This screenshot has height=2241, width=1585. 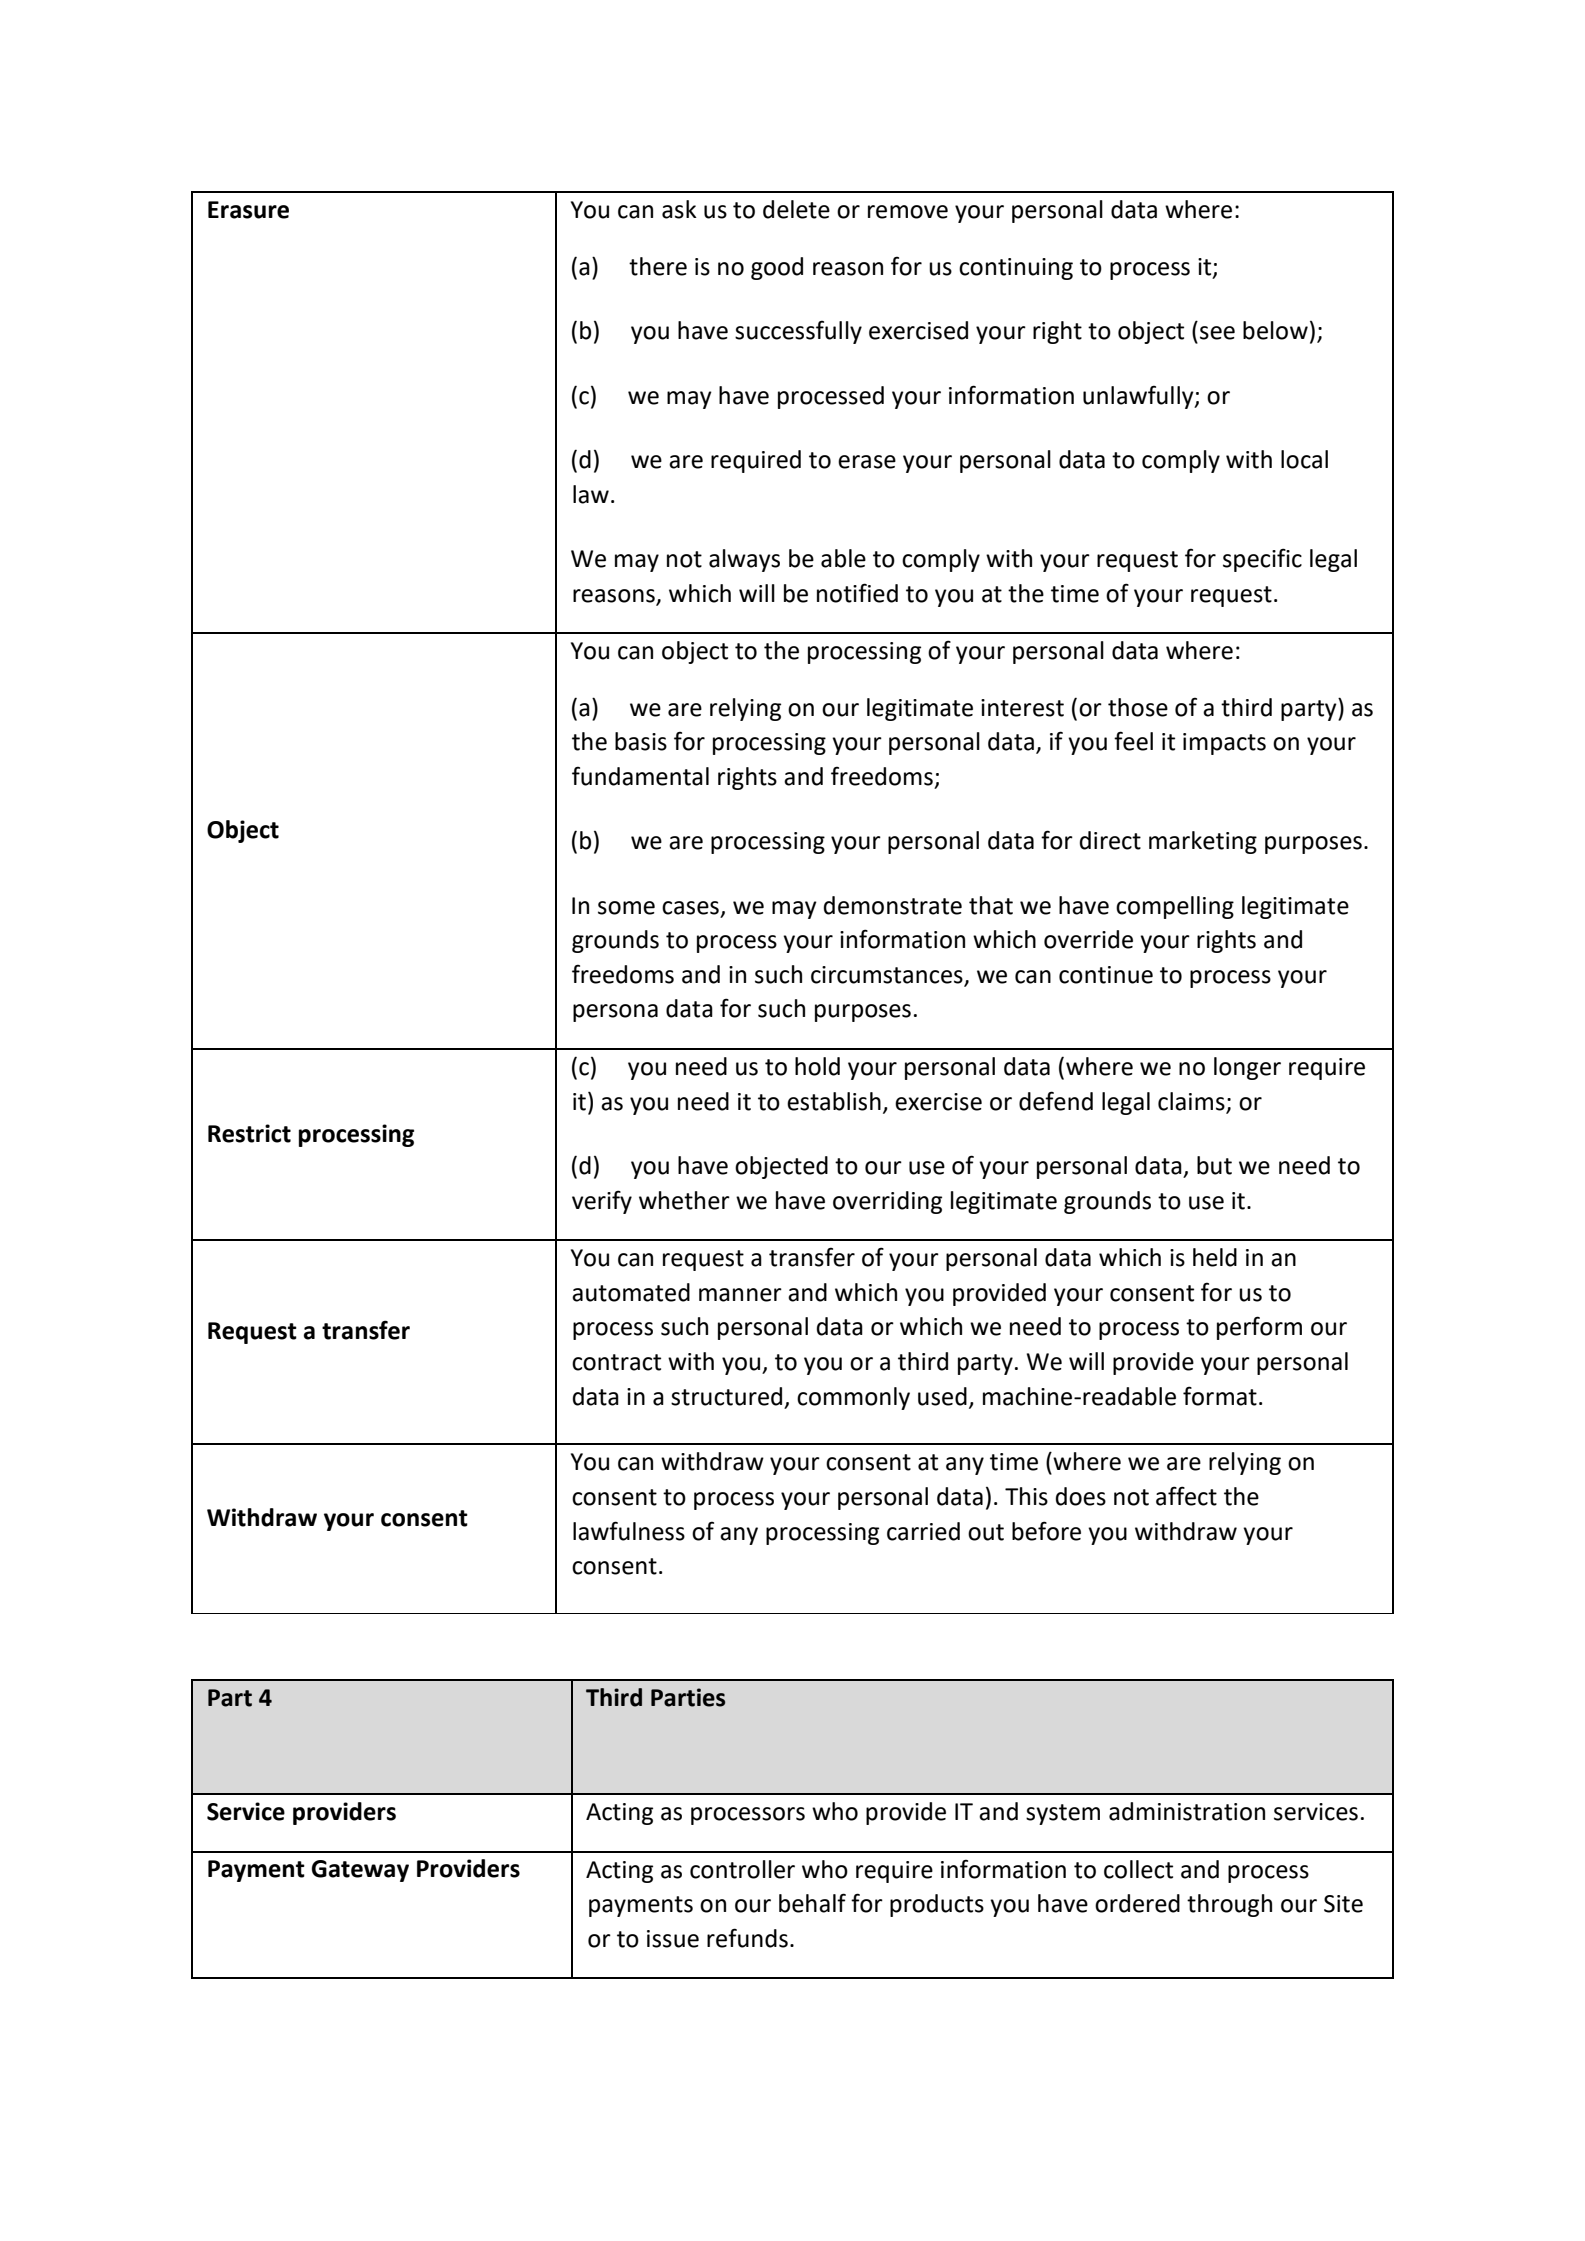 What do you see at coordinates (1229, 1905) in the screenshot?
I see `through` at bounding box center [1229, 1905].
